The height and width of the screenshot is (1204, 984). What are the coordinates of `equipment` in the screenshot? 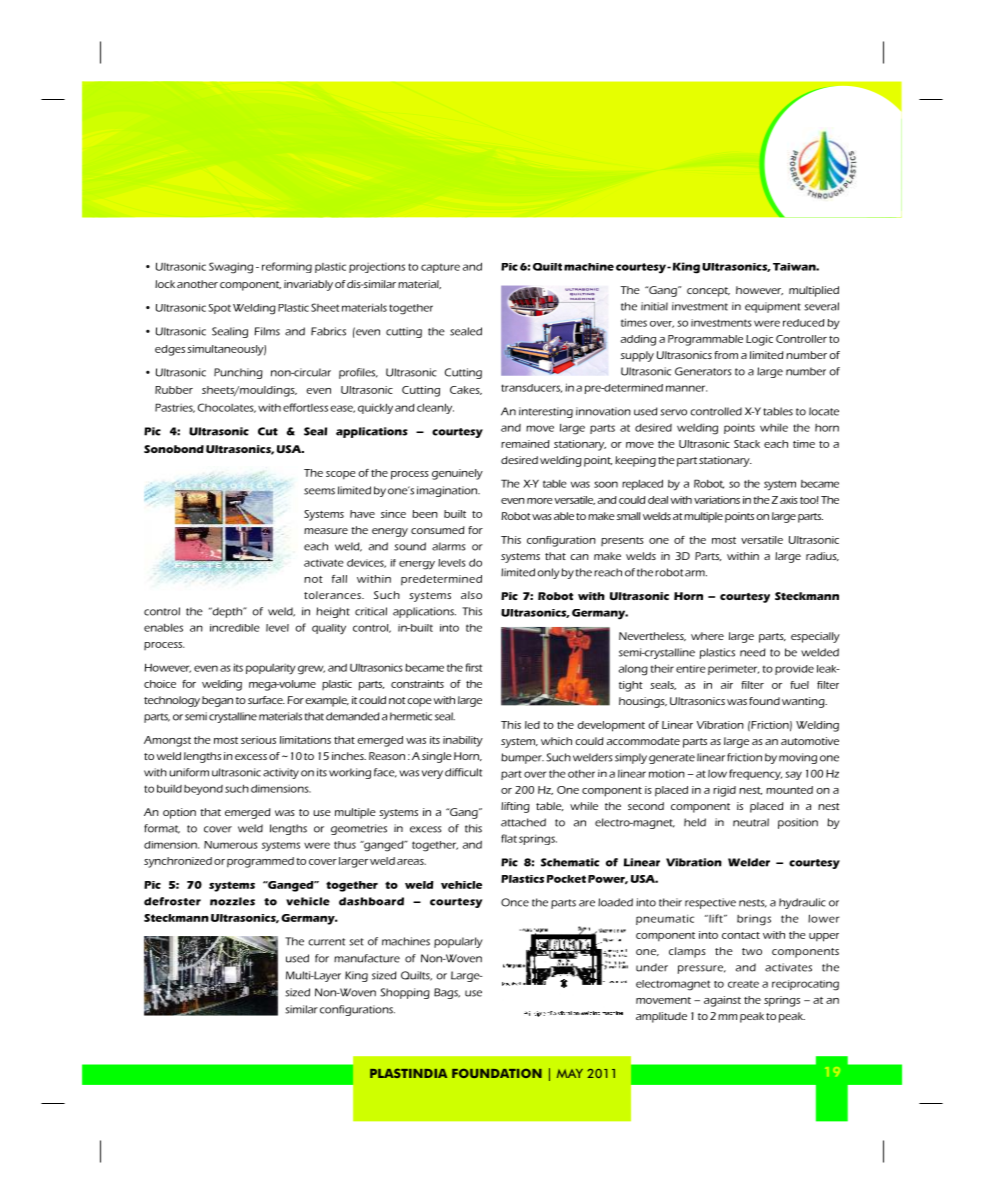 It's located at (773, 307).
